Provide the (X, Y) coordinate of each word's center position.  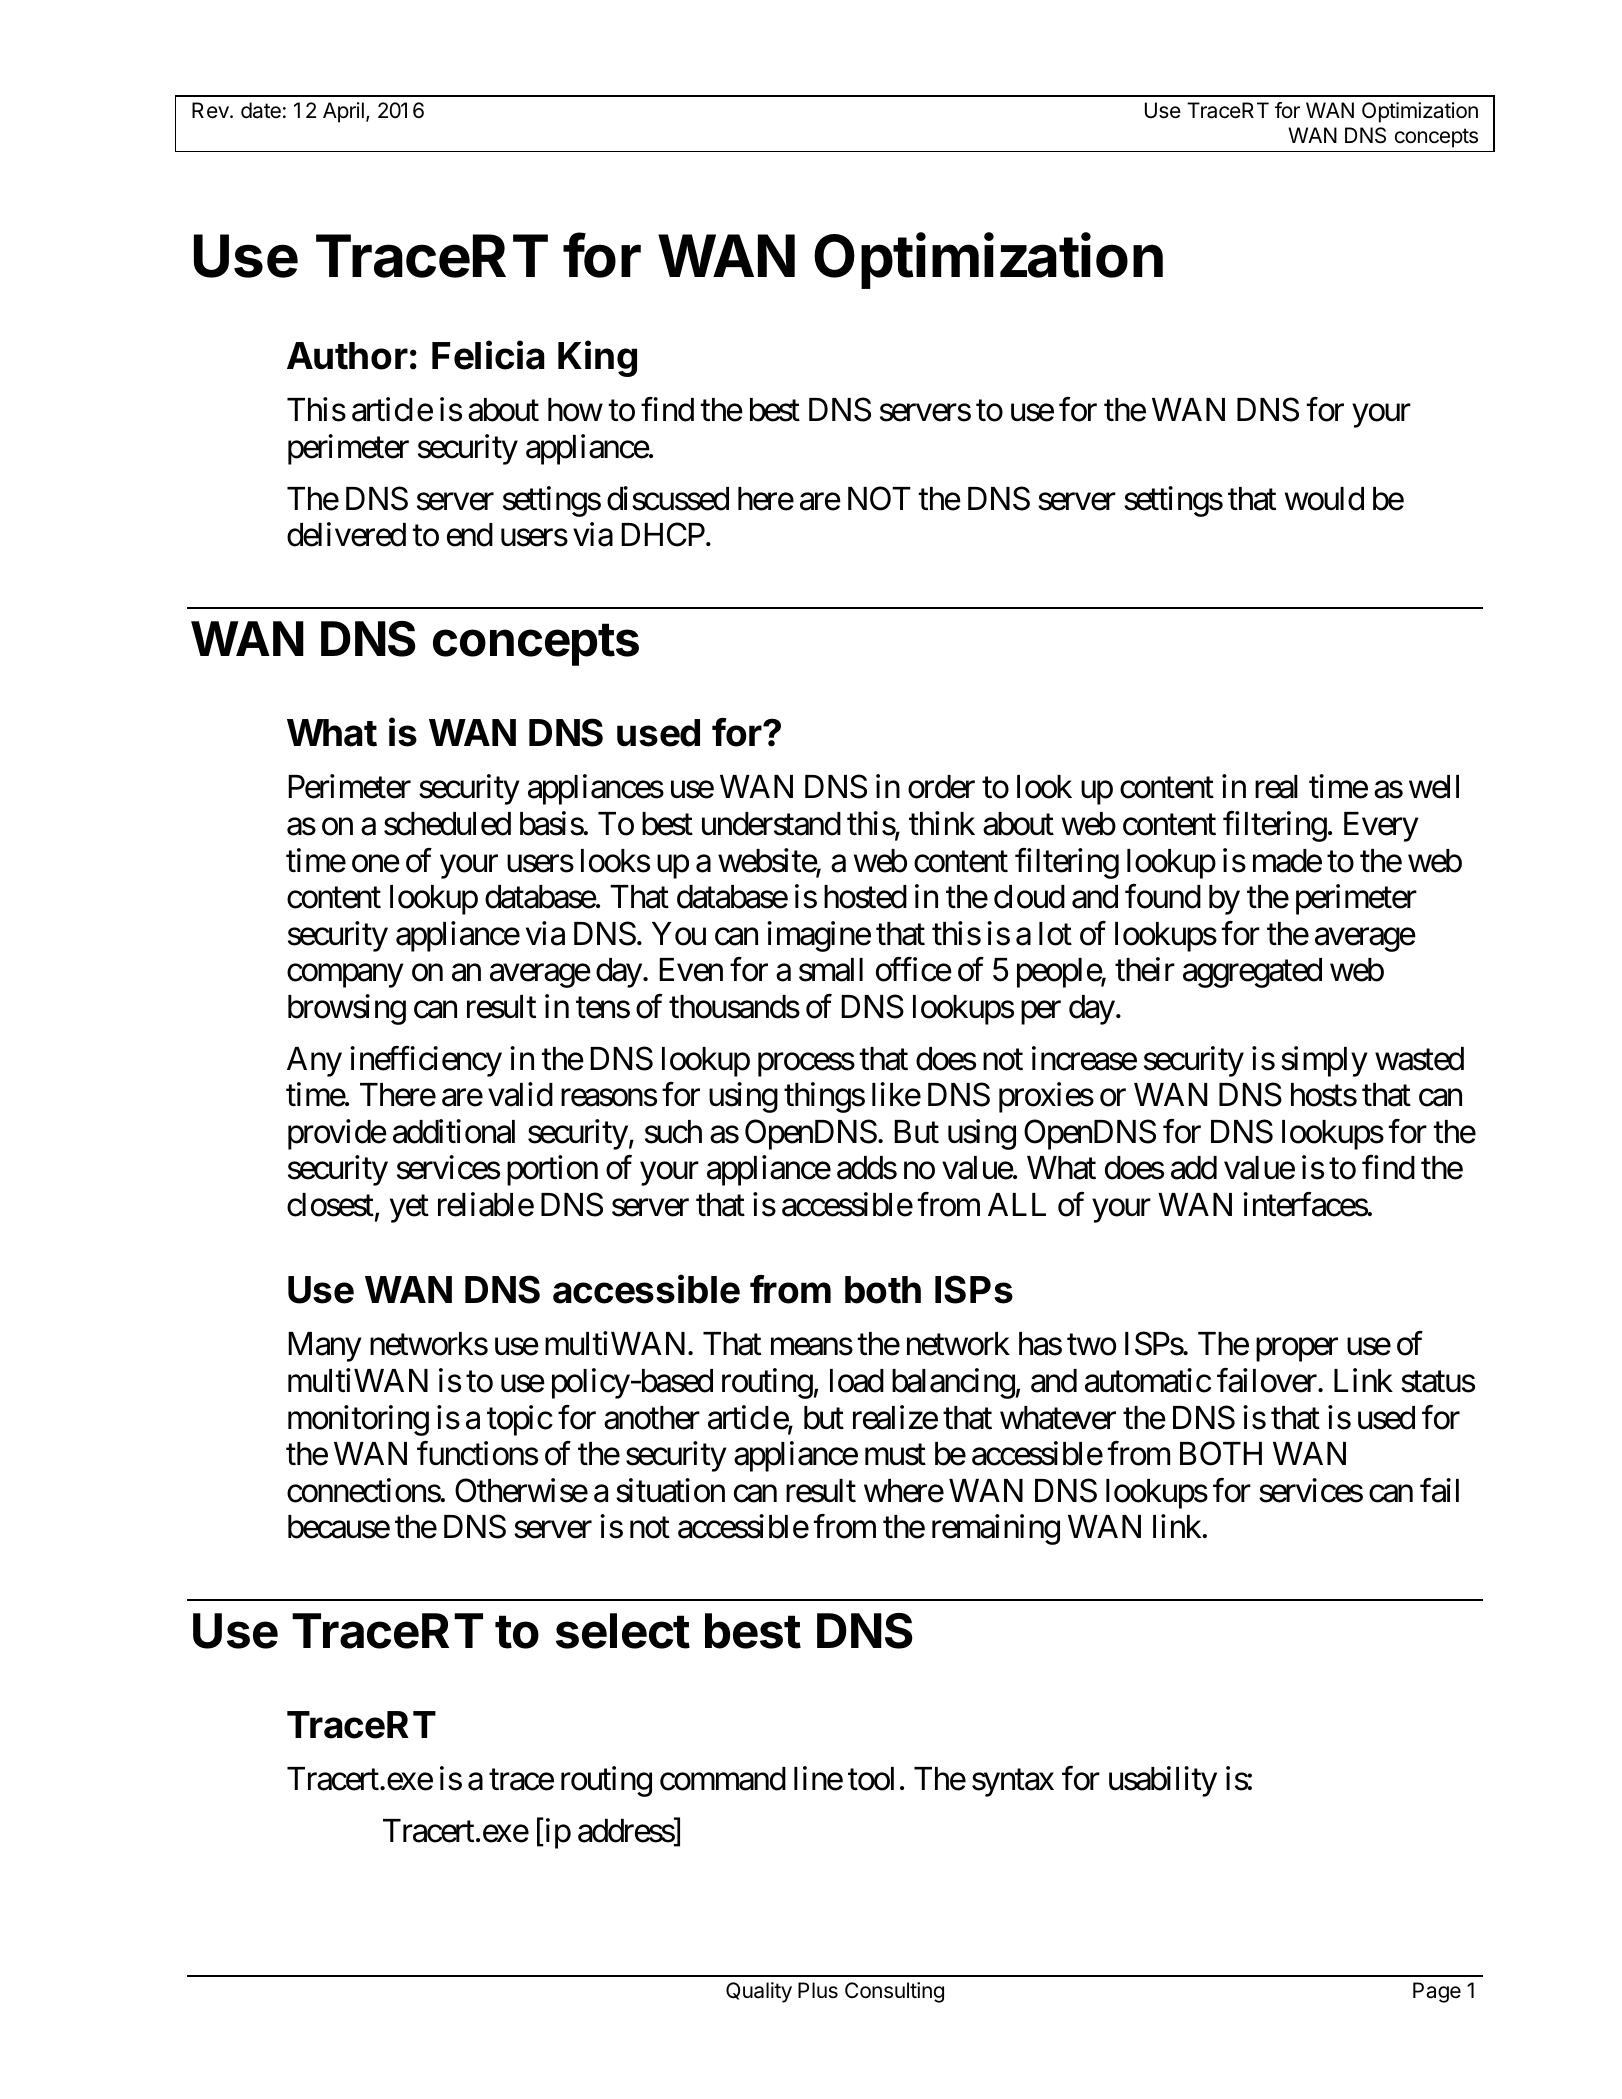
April (343, 112)
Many (325, 1347)
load (857, 1381)
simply (1324, 1061)
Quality (759, 1992)
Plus (818, 1990)
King (597, 358)
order (941, 787)
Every (1381, 827)
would (1324, 499)
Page (1437, 1992)
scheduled (447, 824)
